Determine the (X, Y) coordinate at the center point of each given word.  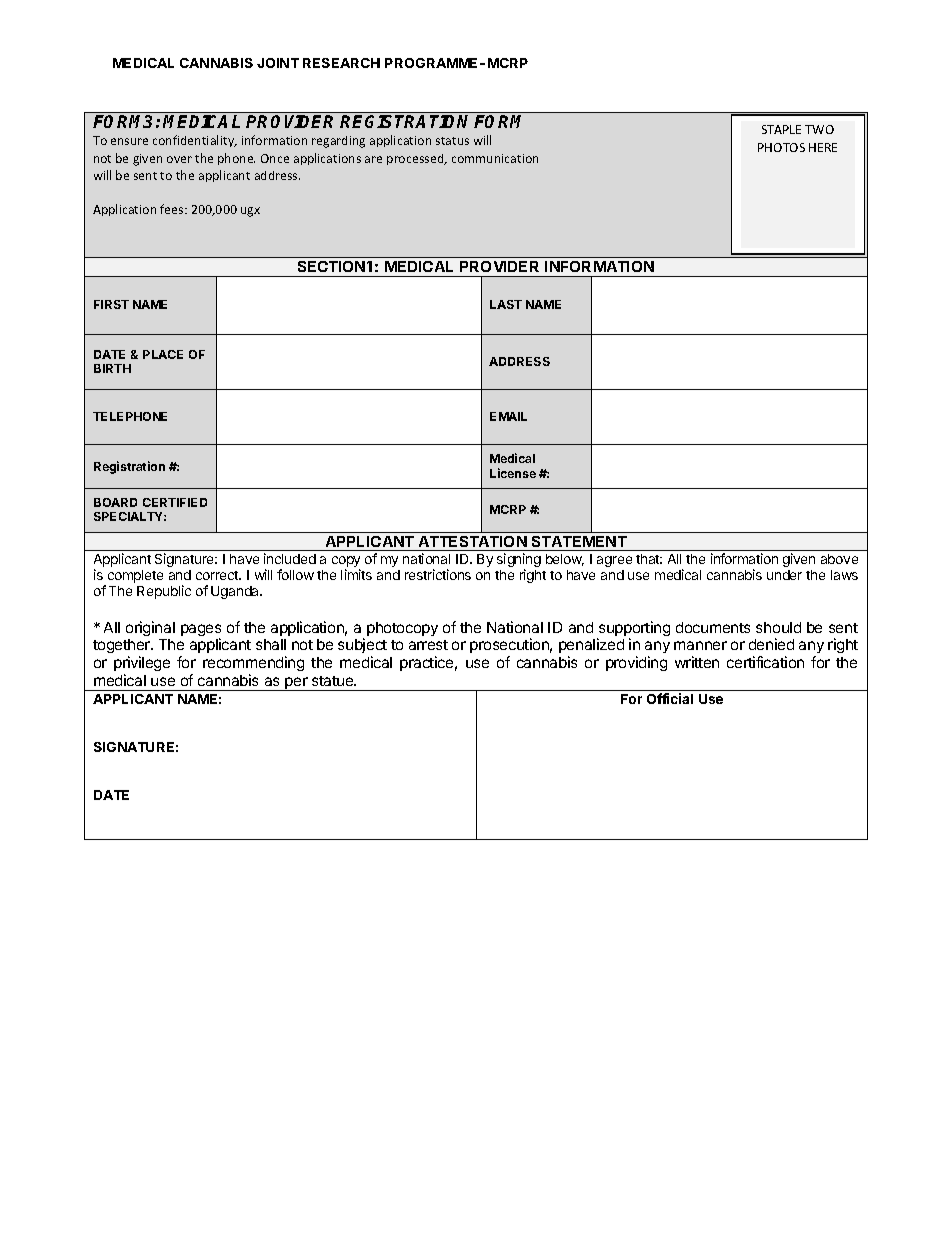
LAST (506, 304)
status (452, 141)
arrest (428, 645)
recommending (253, 665)
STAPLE (781, 129)
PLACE (163, 354)
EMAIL (508, 416)
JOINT (278, 63)
